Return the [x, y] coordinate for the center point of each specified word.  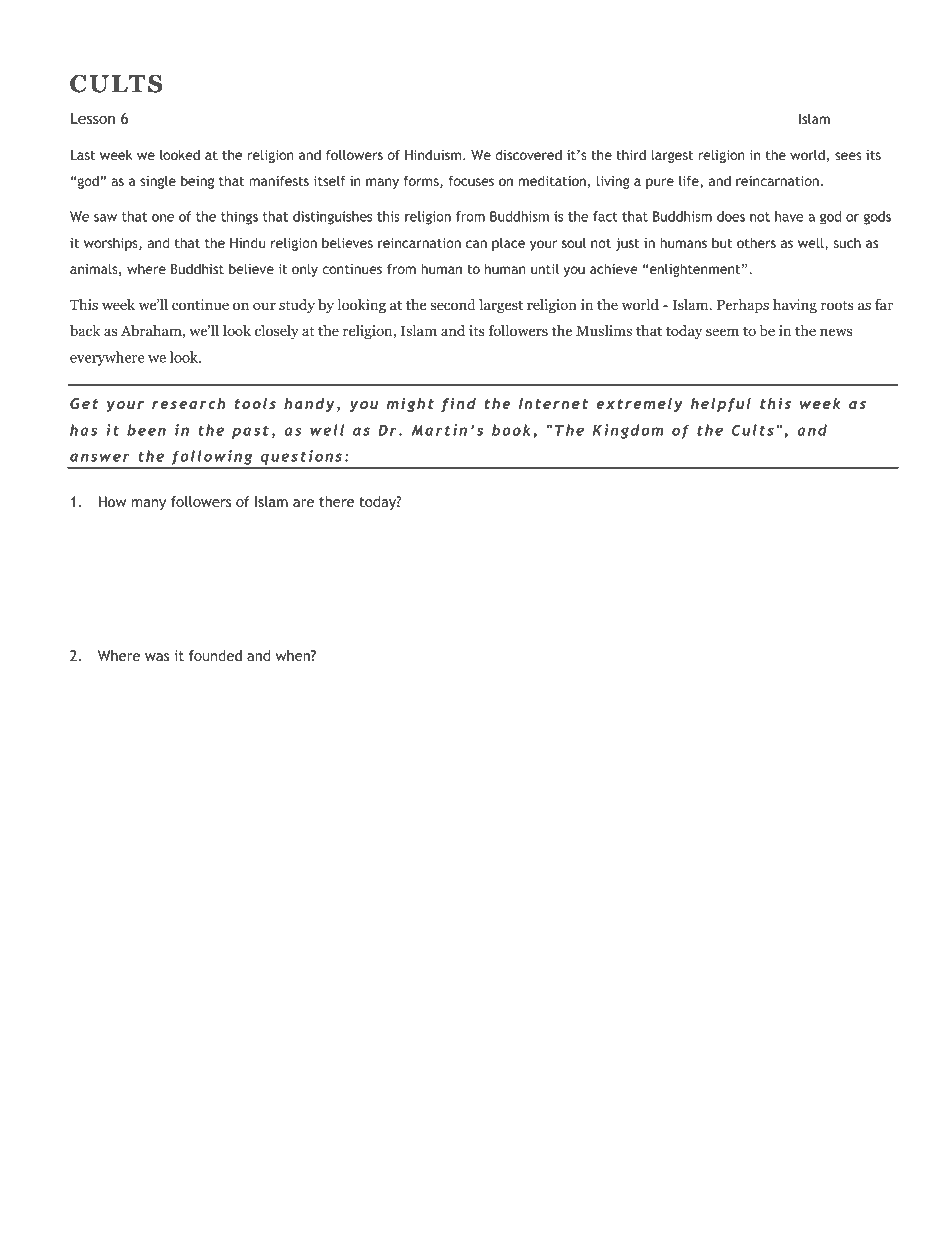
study [297, 306]
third [631, 154]
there [336, 501]
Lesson [93, 118]
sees [848, 156]
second [453, 305]
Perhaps [743, 306]
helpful [721, 405]
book [511, 430]
